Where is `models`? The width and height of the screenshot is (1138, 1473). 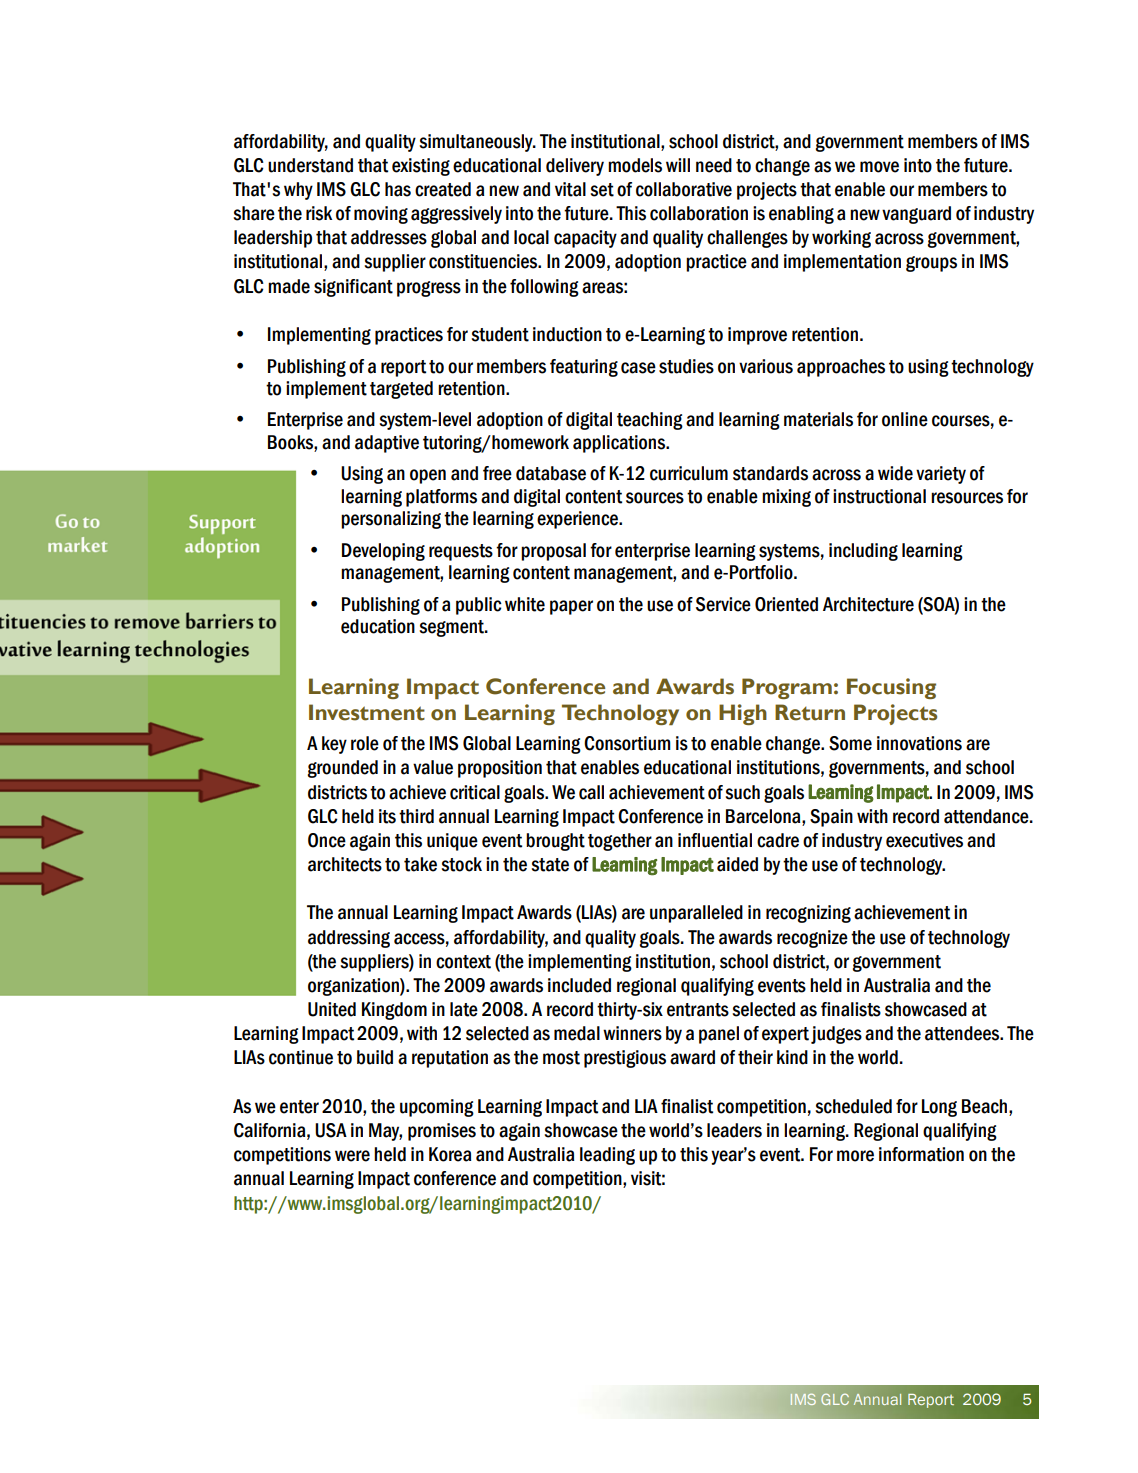 models is located at coordinates (635, 165).
